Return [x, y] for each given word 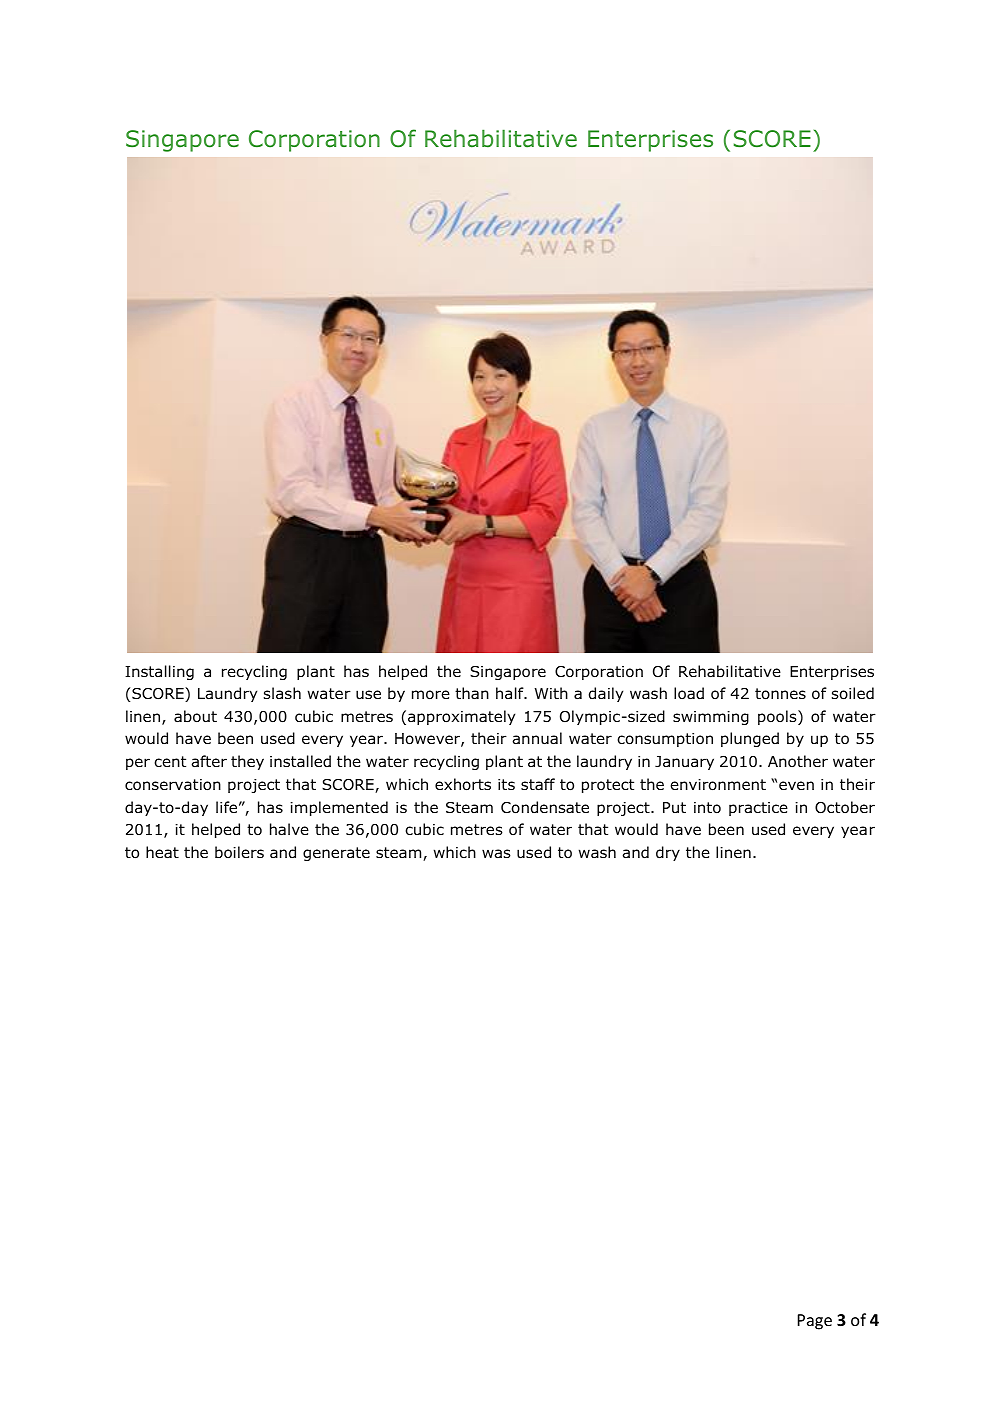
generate [336, 854]
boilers [239, 852]
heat [162, 852]
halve [289, 829]
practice [758, 809]
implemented [339, 808]
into [707, 808]
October [845, 807]
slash [282, 693]
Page [815, 1322]
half [511, 693]
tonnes [780, 694]
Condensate [545, 807]
